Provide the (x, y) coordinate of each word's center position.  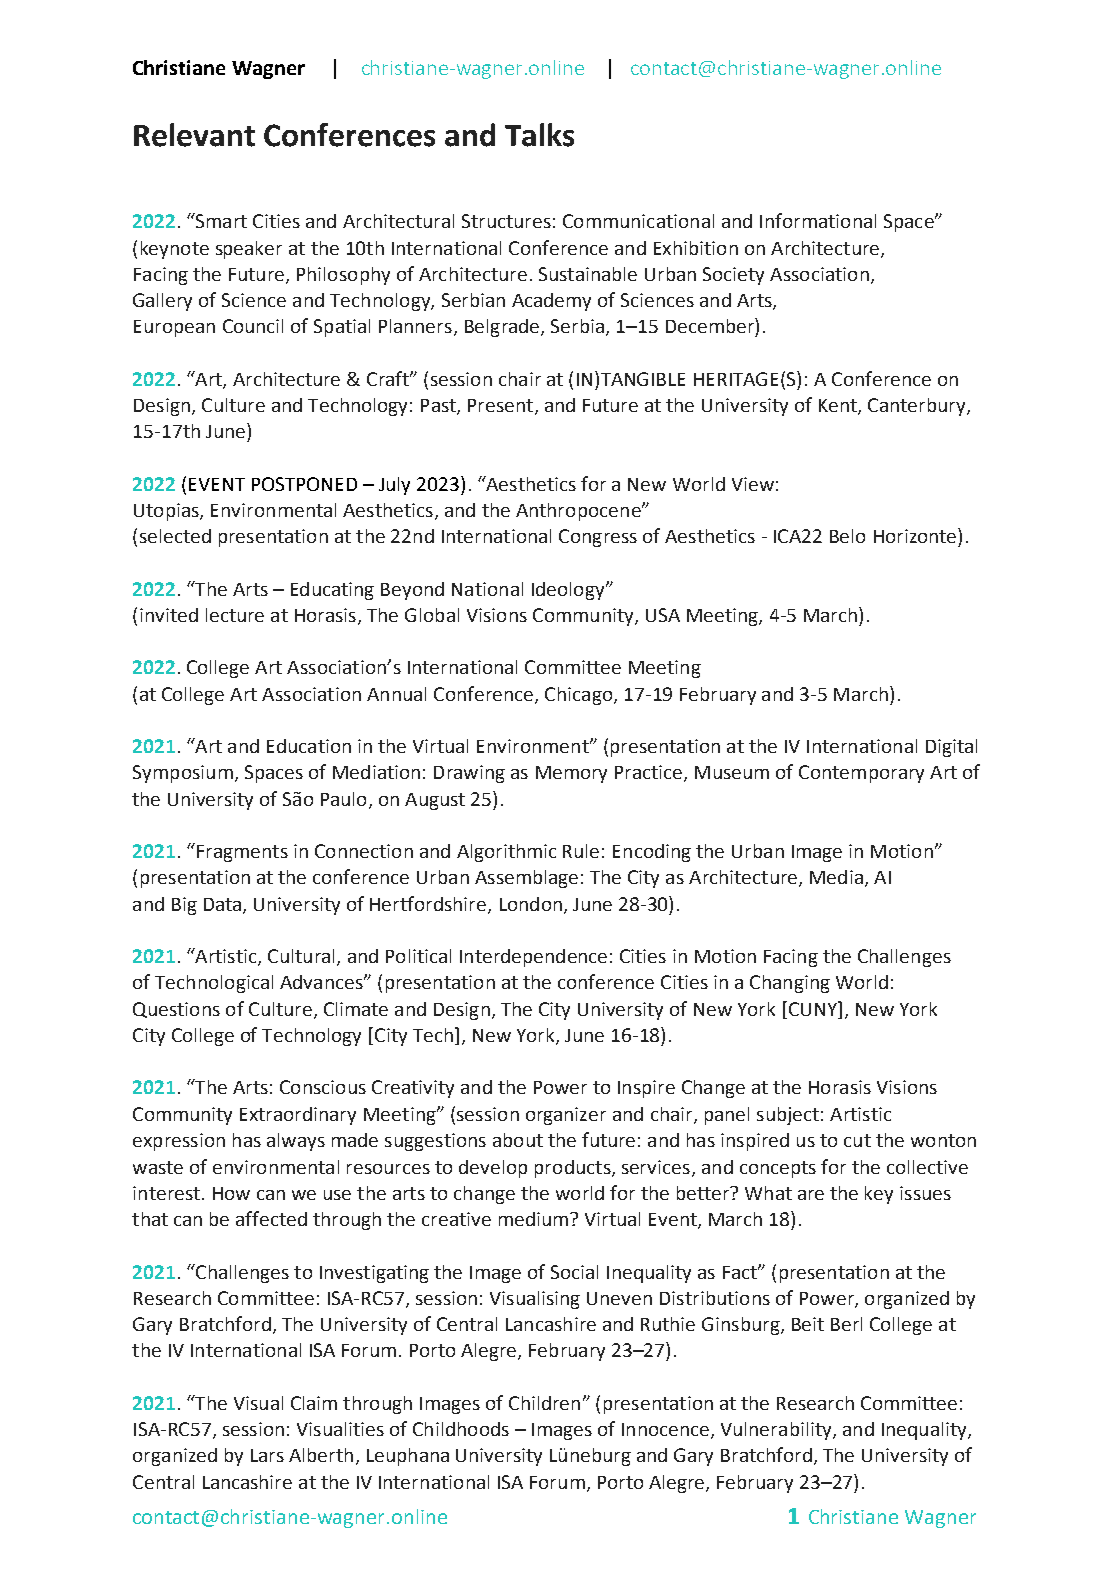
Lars (267, 1455)
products (574, 1169)
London (531, 904)
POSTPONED (304, 484)
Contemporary (861, 774)
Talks (539, 135)
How (231, 1193)
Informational (818, 220)
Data (224, 906)
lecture (235, 615)
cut (857, 1140)
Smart (220, 220)
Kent (839, 407)
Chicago (580, 696)
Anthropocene (579, 512)
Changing (790, 984)
